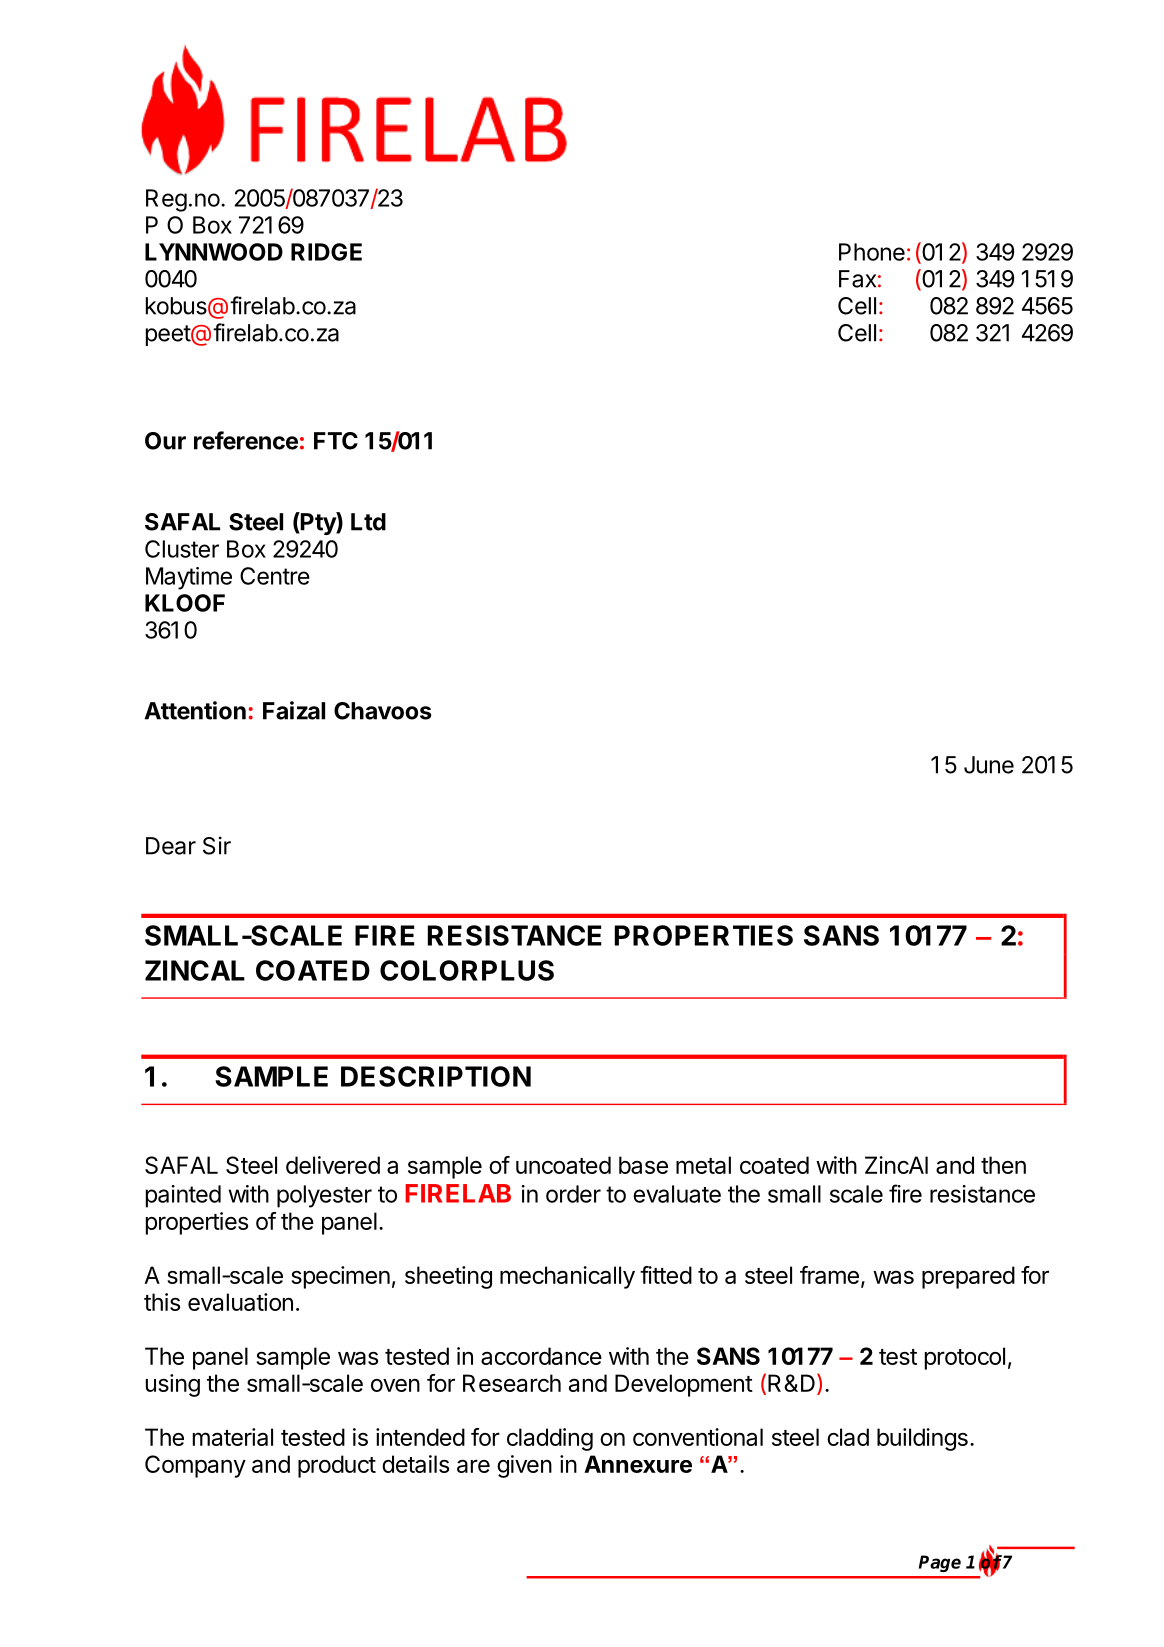 This screenshot has height=1647, width=1164. I want to click on given, so click(524, 1466).
